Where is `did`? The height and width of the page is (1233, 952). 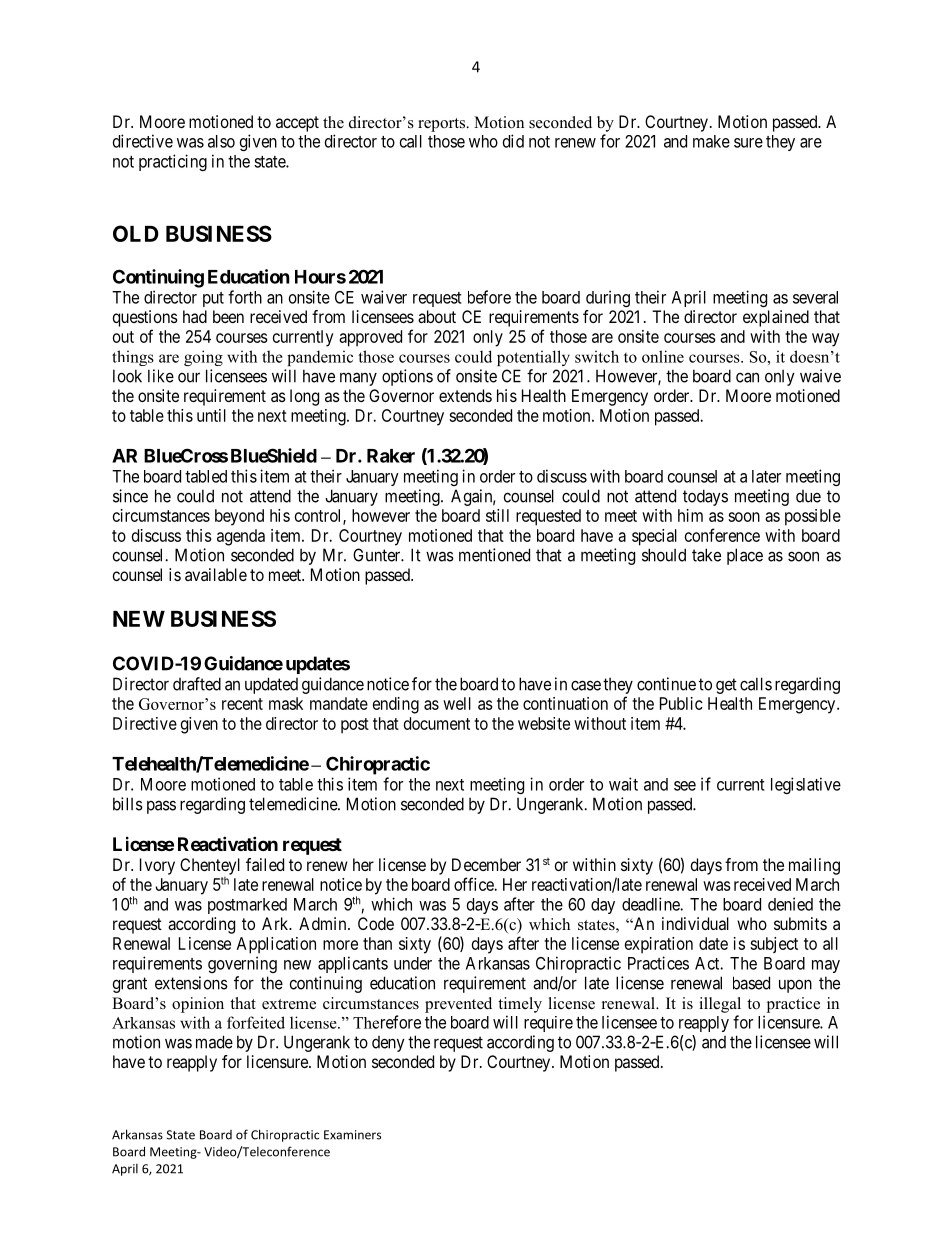
did is located at coordinates (513, 141).
